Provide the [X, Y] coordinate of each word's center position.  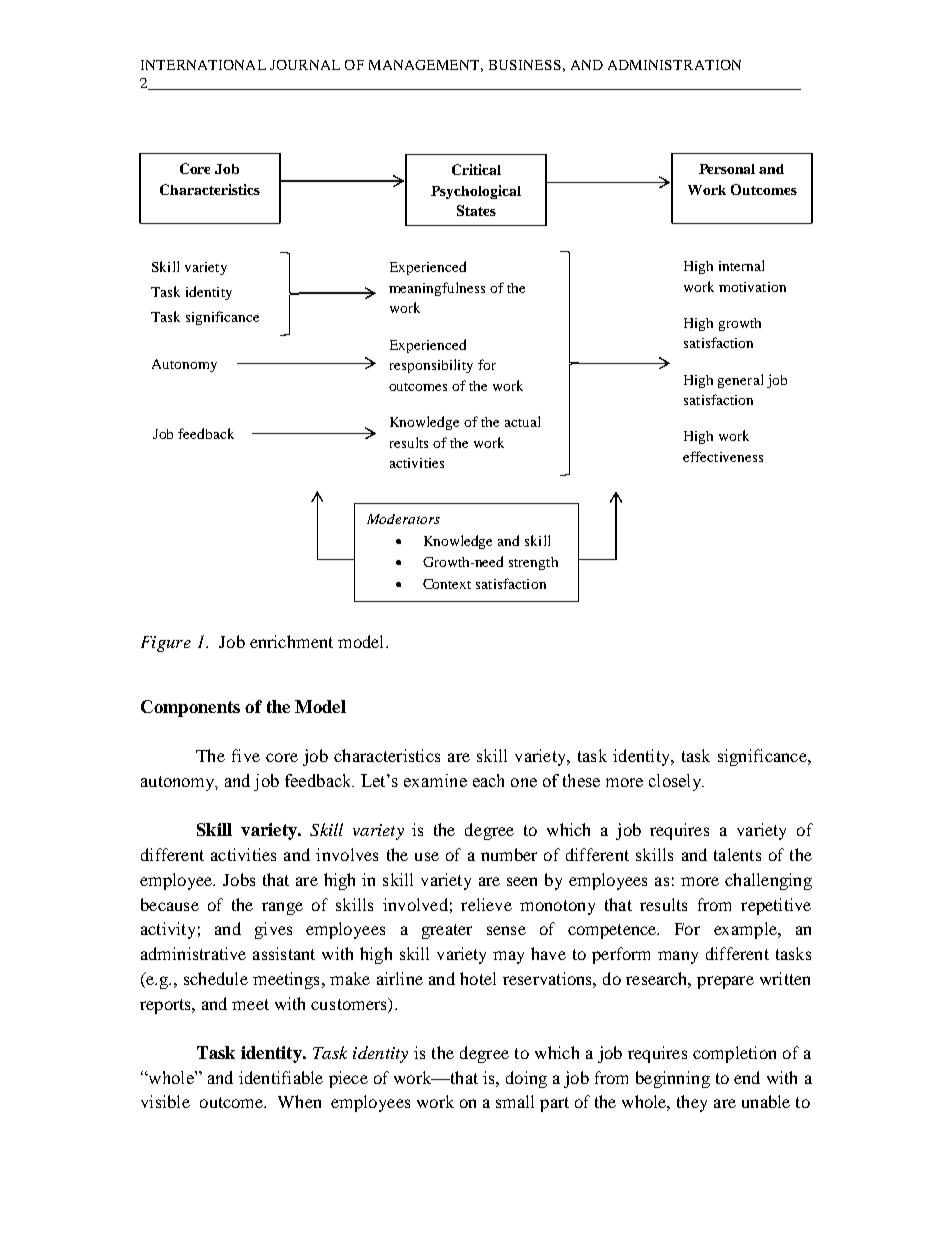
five [246, 755]
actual [522, 421]
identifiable [281, 1077]
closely [676, 782]
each [488, 780]
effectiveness [723, 456]
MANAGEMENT [426, 66]
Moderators [403, 519]
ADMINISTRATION [674, 65]
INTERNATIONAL [203, 65]
